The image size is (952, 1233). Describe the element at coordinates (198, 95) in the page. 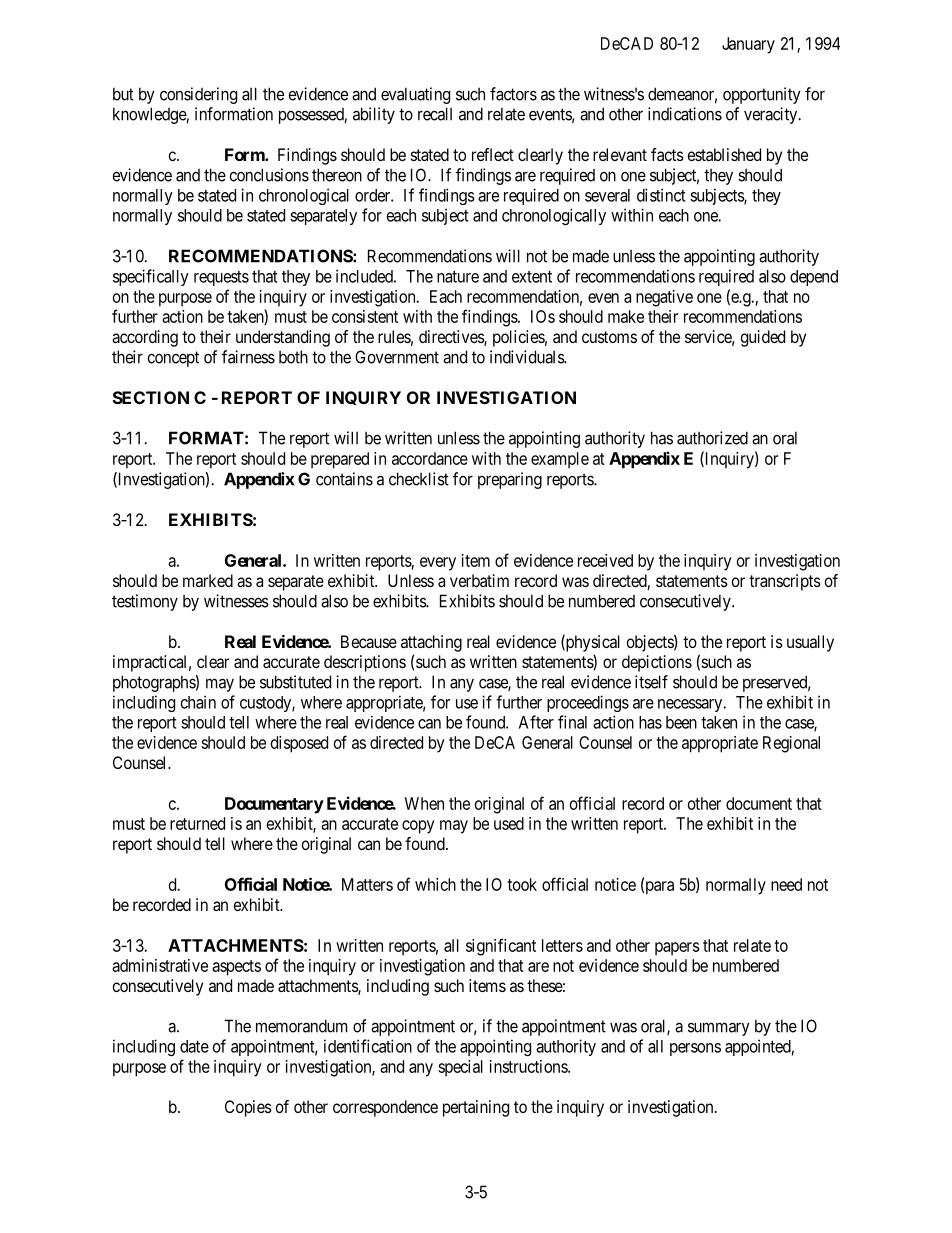

I see `considering` at that location.
